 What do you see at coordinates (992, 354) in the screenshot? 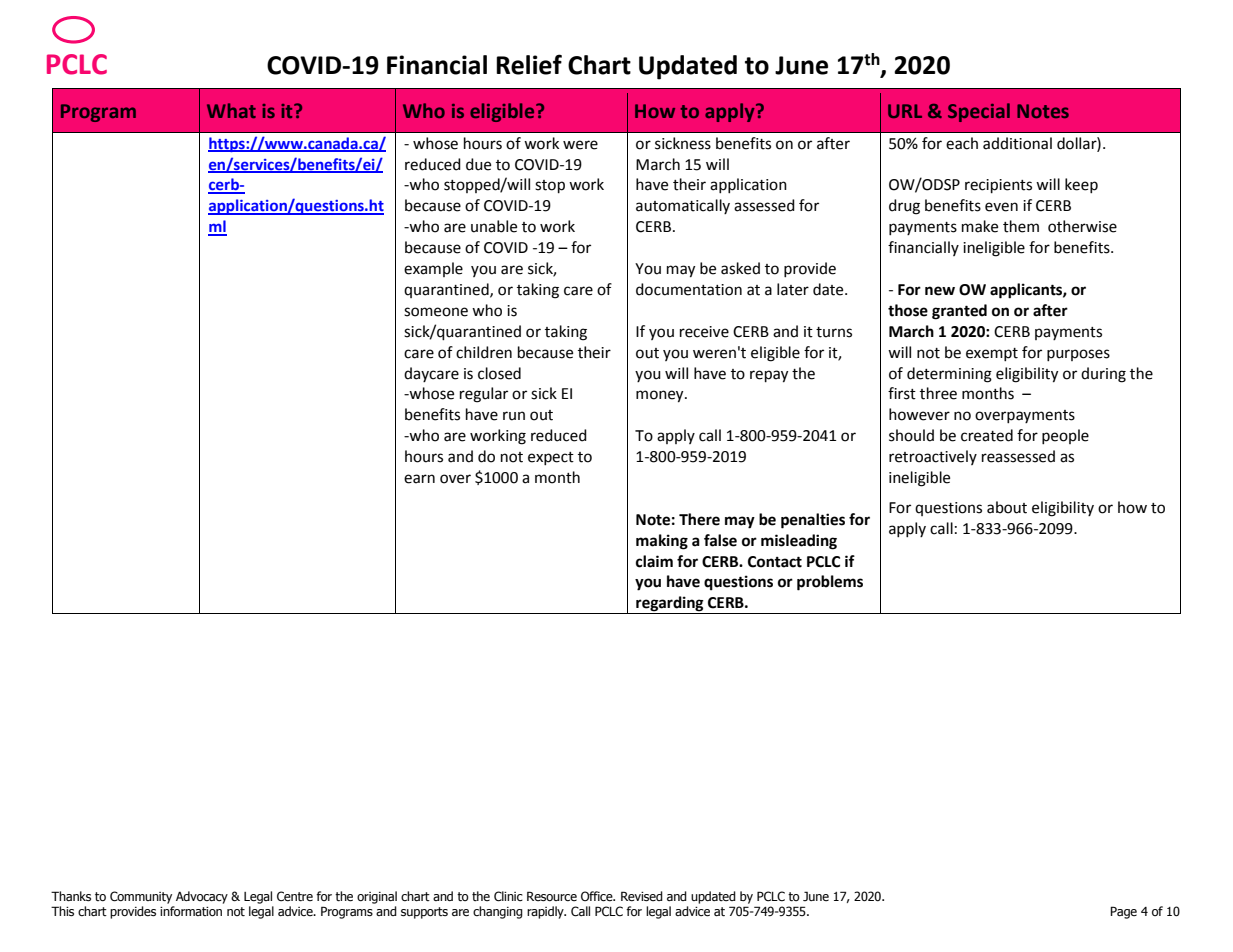
I see `exempt` at bounding box center [992, 354].
